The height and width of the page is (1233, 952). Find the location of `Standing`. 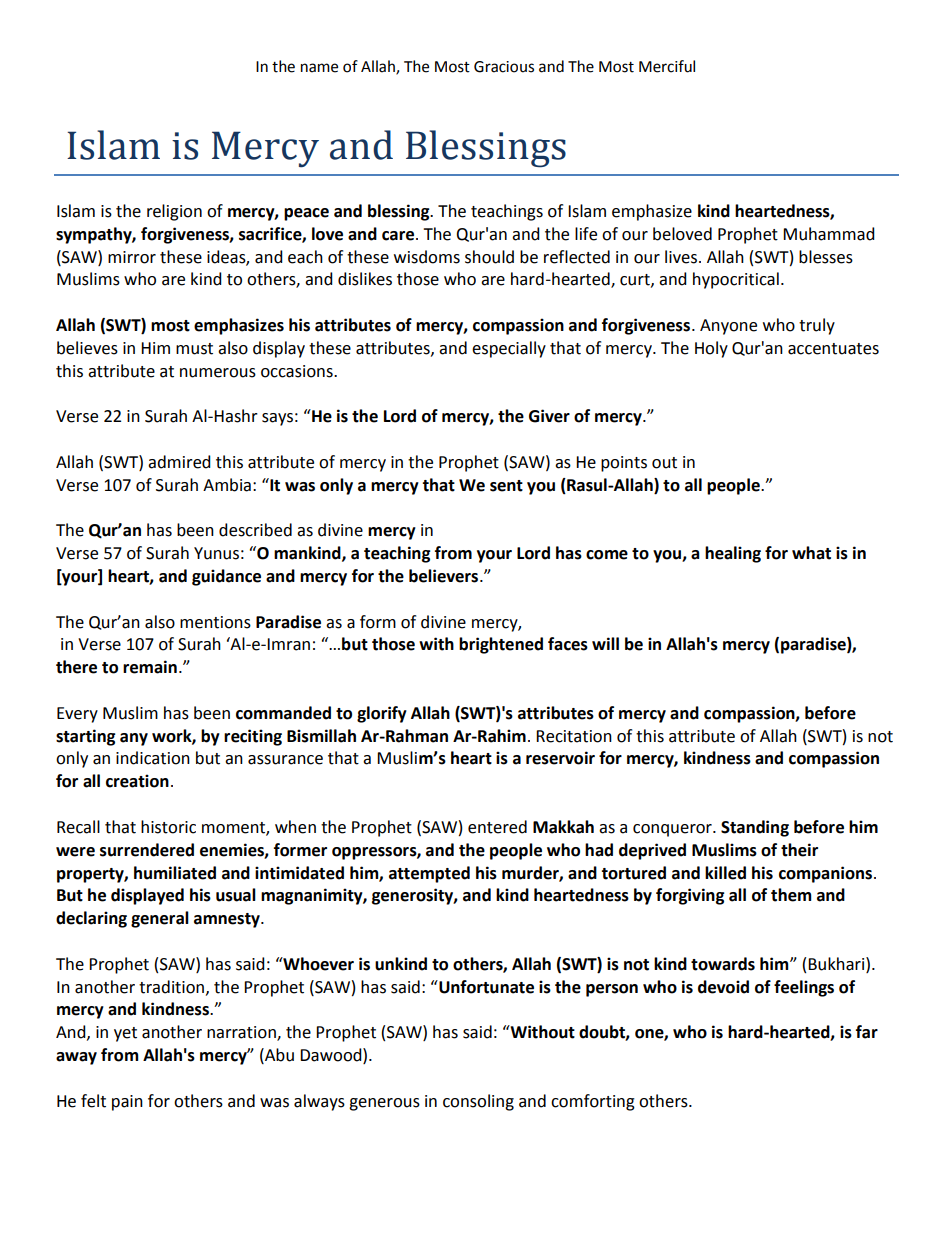

Standing is located at coordinates (755, 828).
